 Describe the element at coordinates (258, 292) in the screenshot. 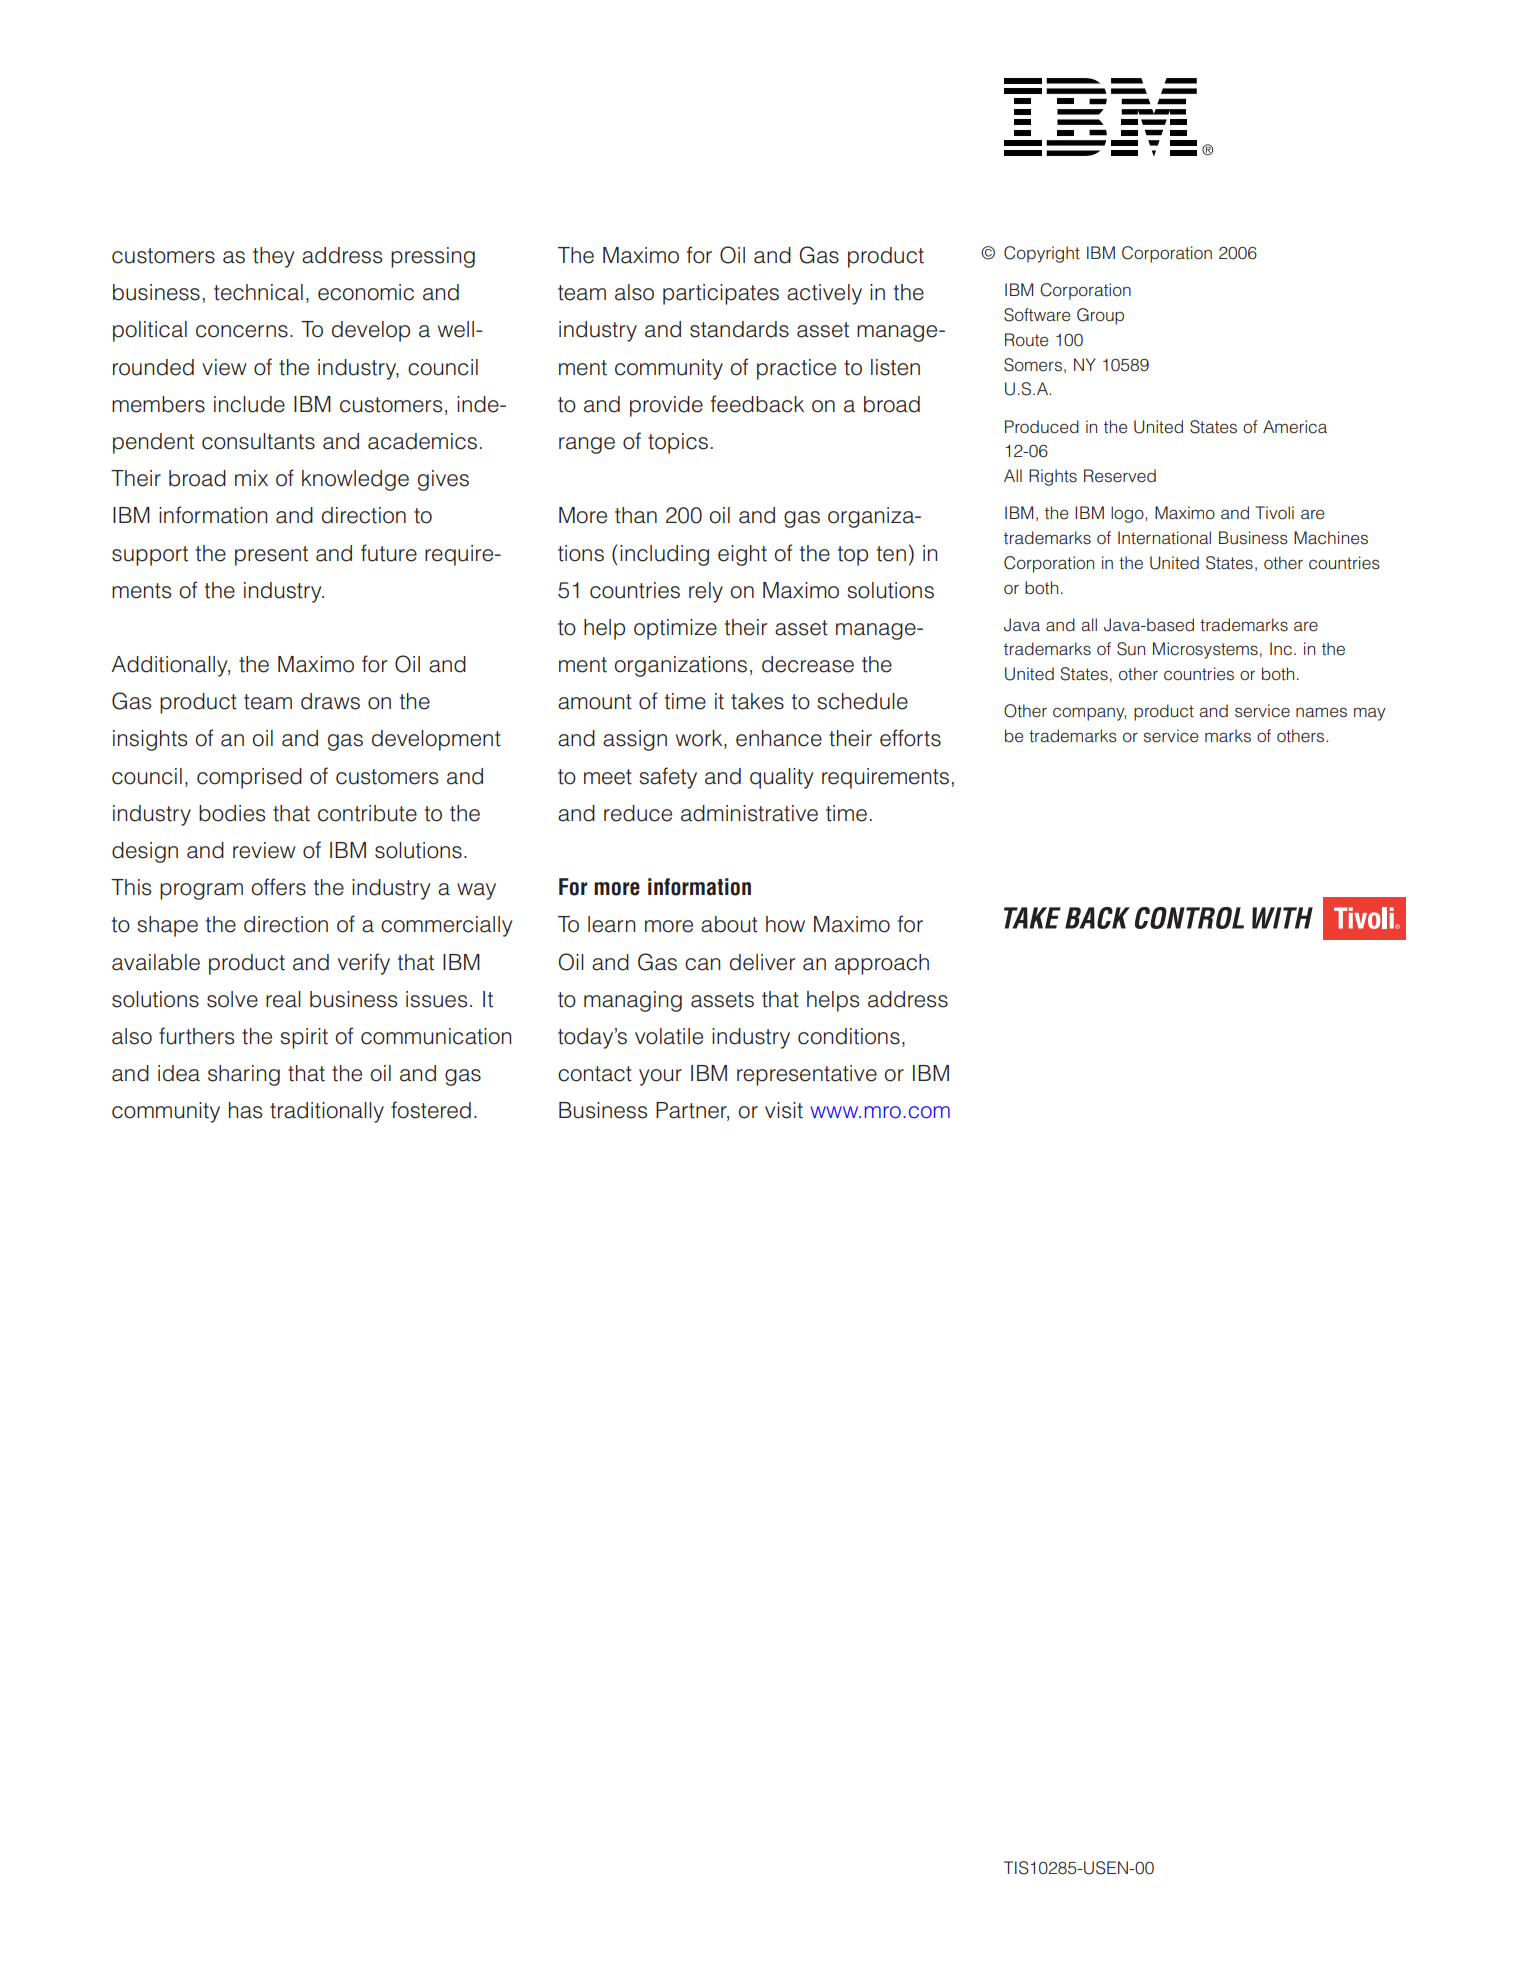

I see `technical` at that location.
